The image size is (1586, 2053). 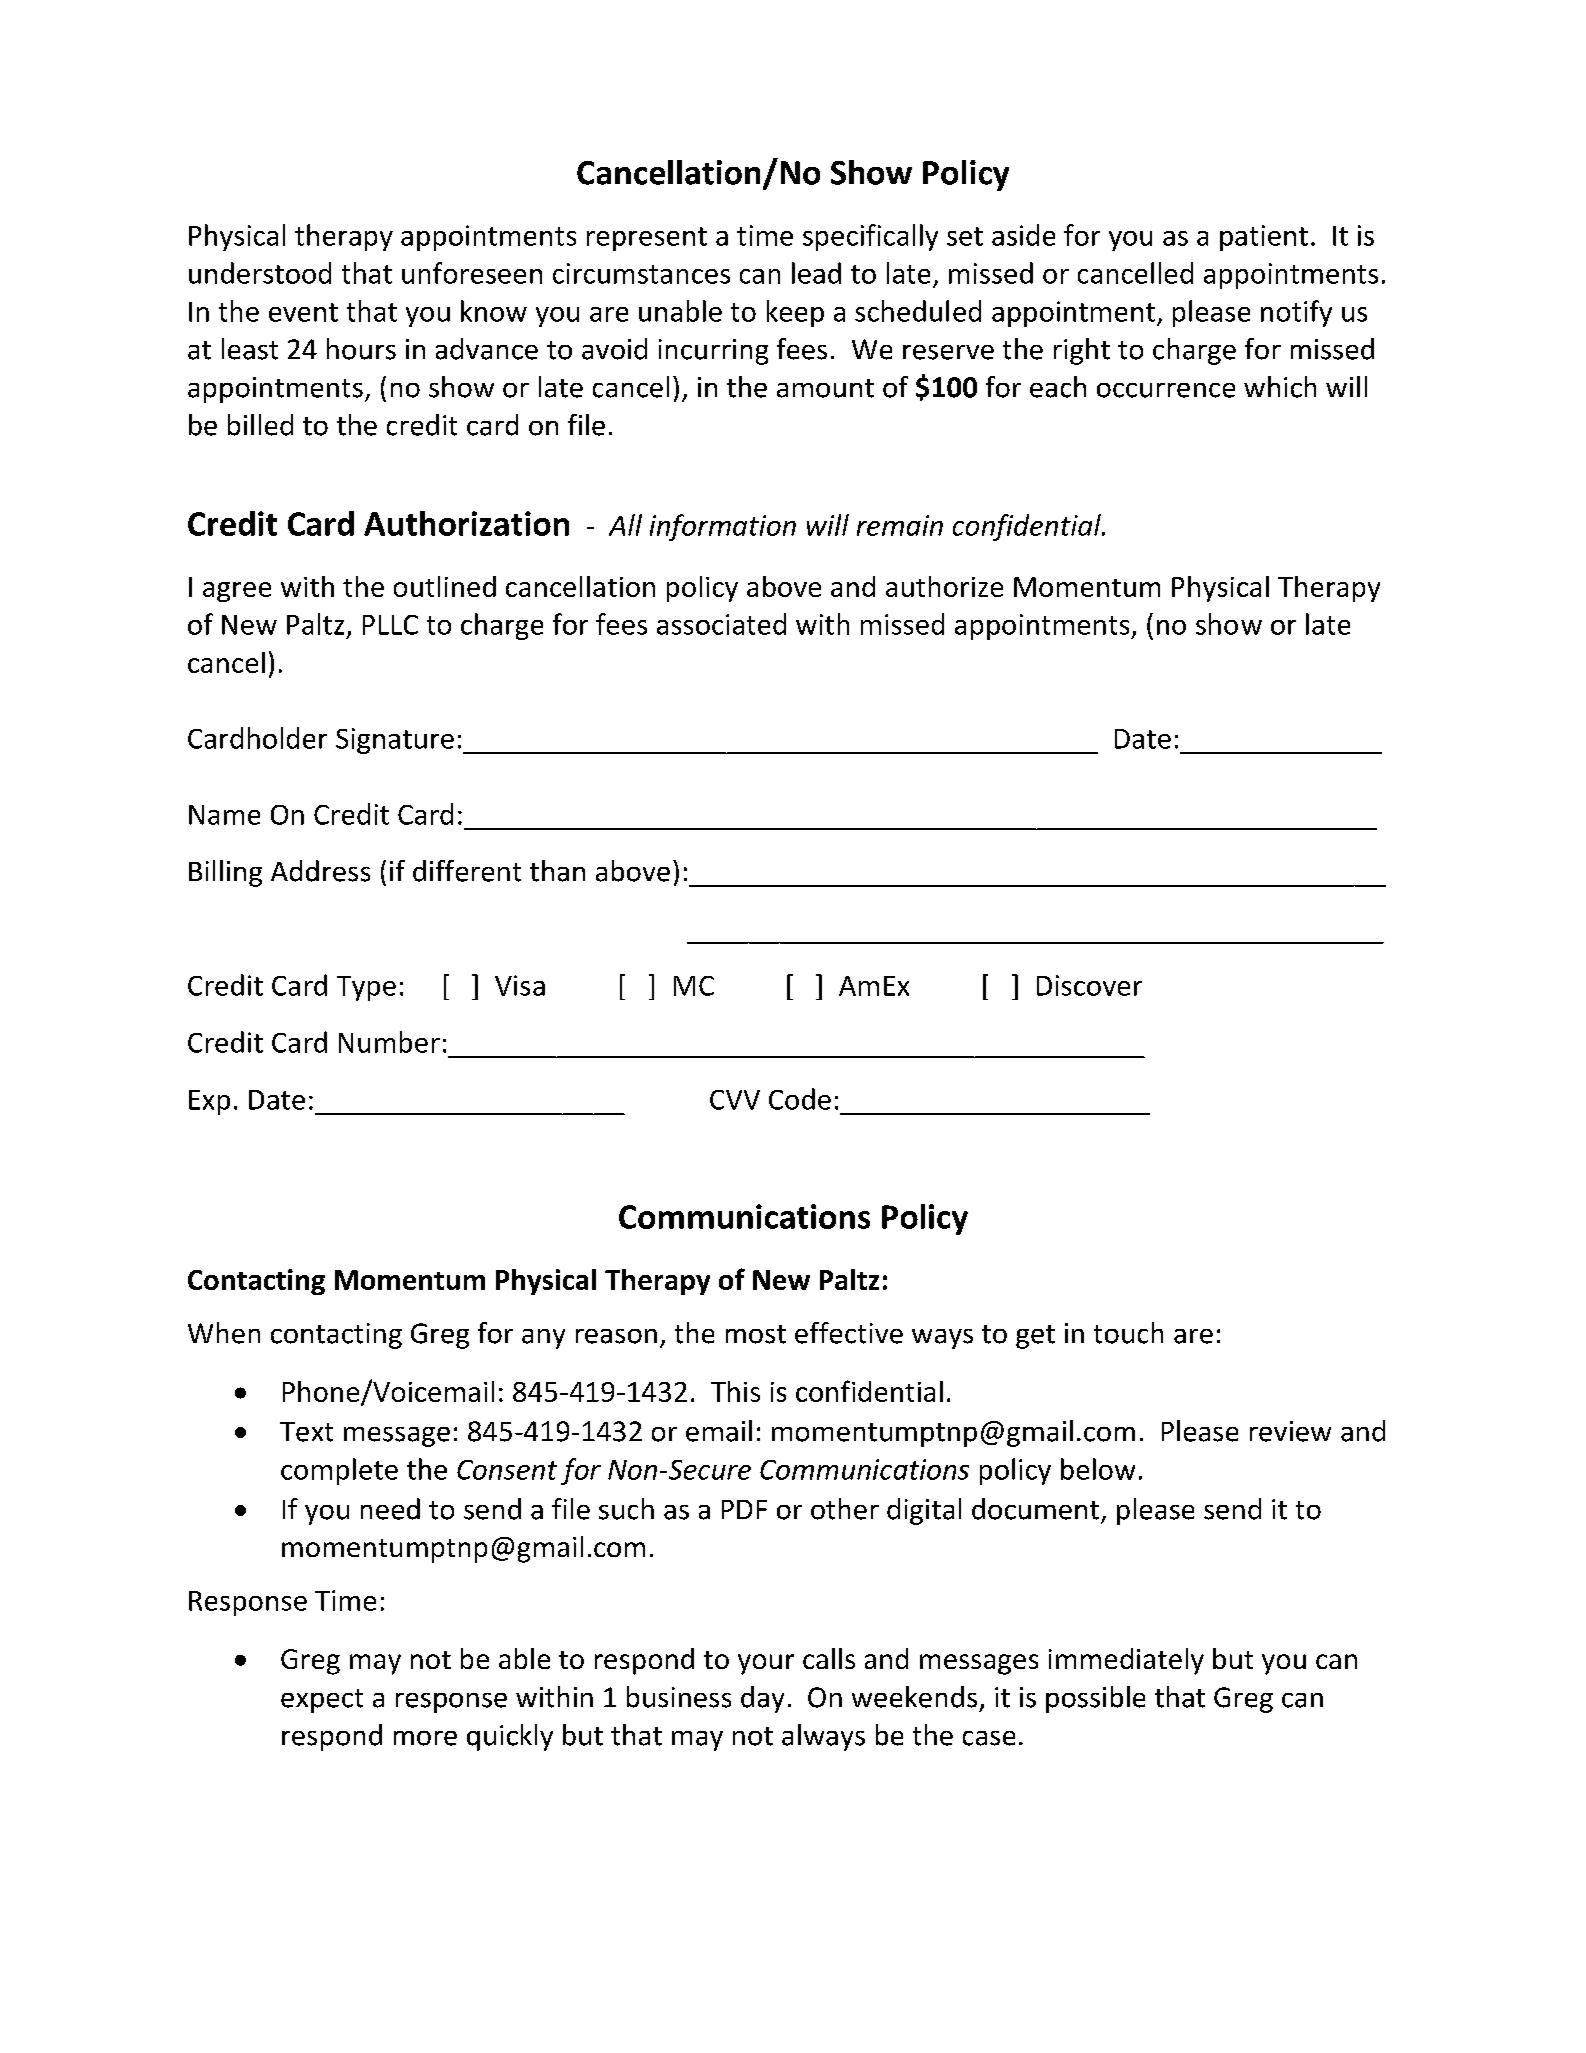 I want to click on lead, so click(x=816, y=273).
